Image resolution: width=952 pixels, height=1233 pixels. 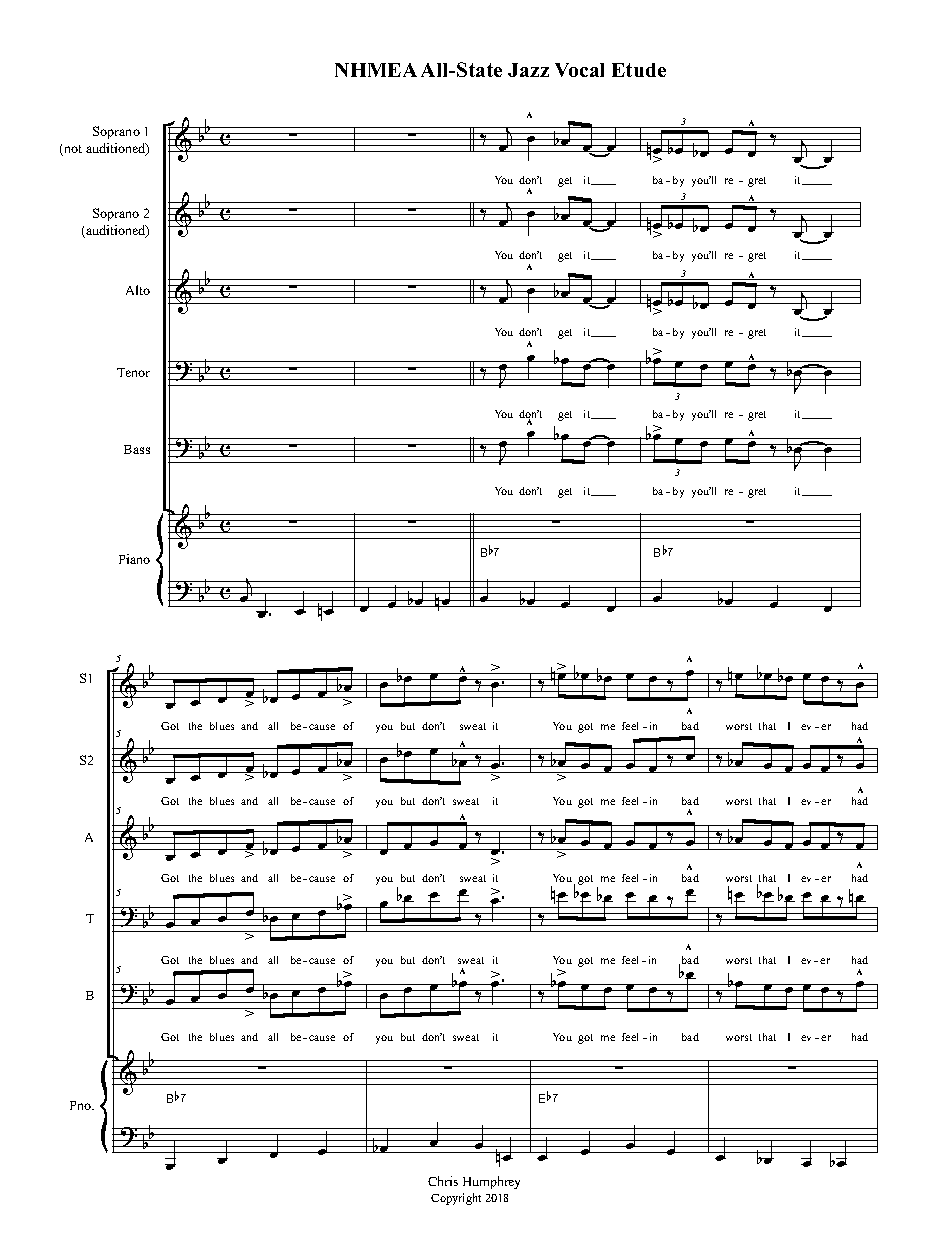 I want to click on Tenor, so click(x=133, y=372).
